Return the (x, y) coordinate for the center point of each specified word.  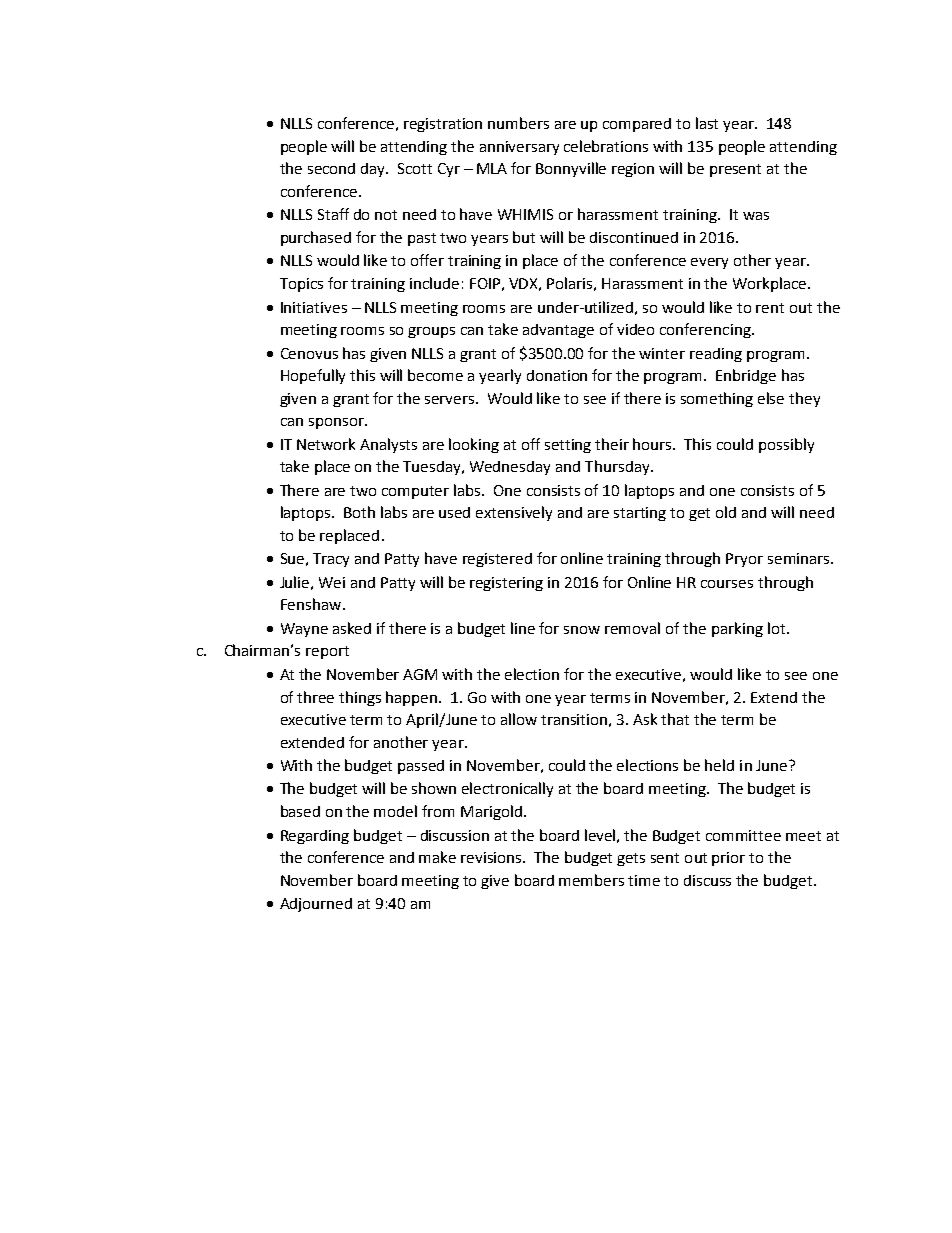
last (707, 123)
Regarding (315, 837)
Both (359, 512)
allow (519, 719)
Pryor (744, 560)
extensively (514, 513)
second (331, 168)
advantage (558, 331)
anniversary (519, 148)
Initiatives (314, 307)
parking (737, 629)
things (360, 698)
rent (770, 308)
